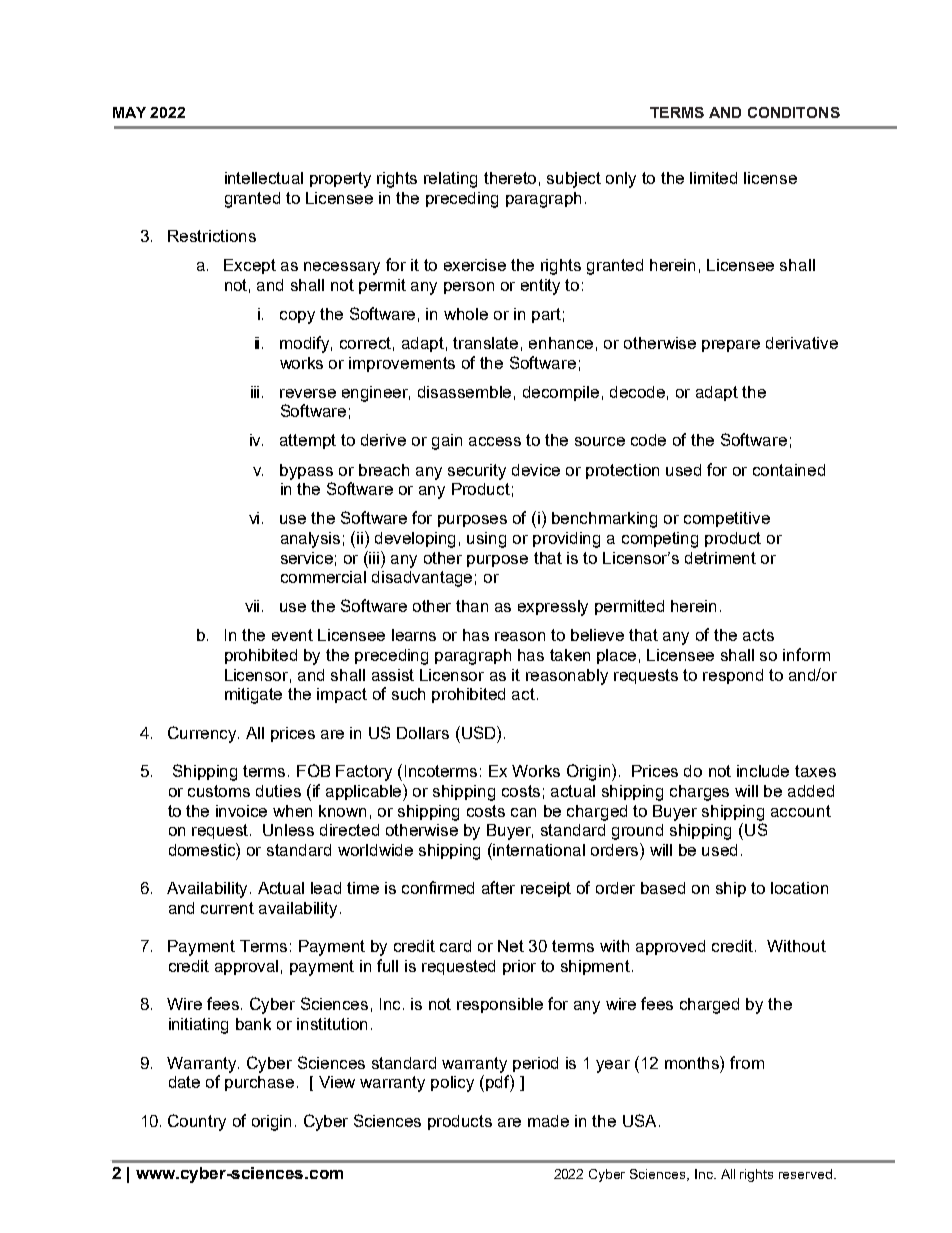 This document has height=1233, width=952. Describe the element at coordinates (227, 908) in the document. I see `current` at that location.
